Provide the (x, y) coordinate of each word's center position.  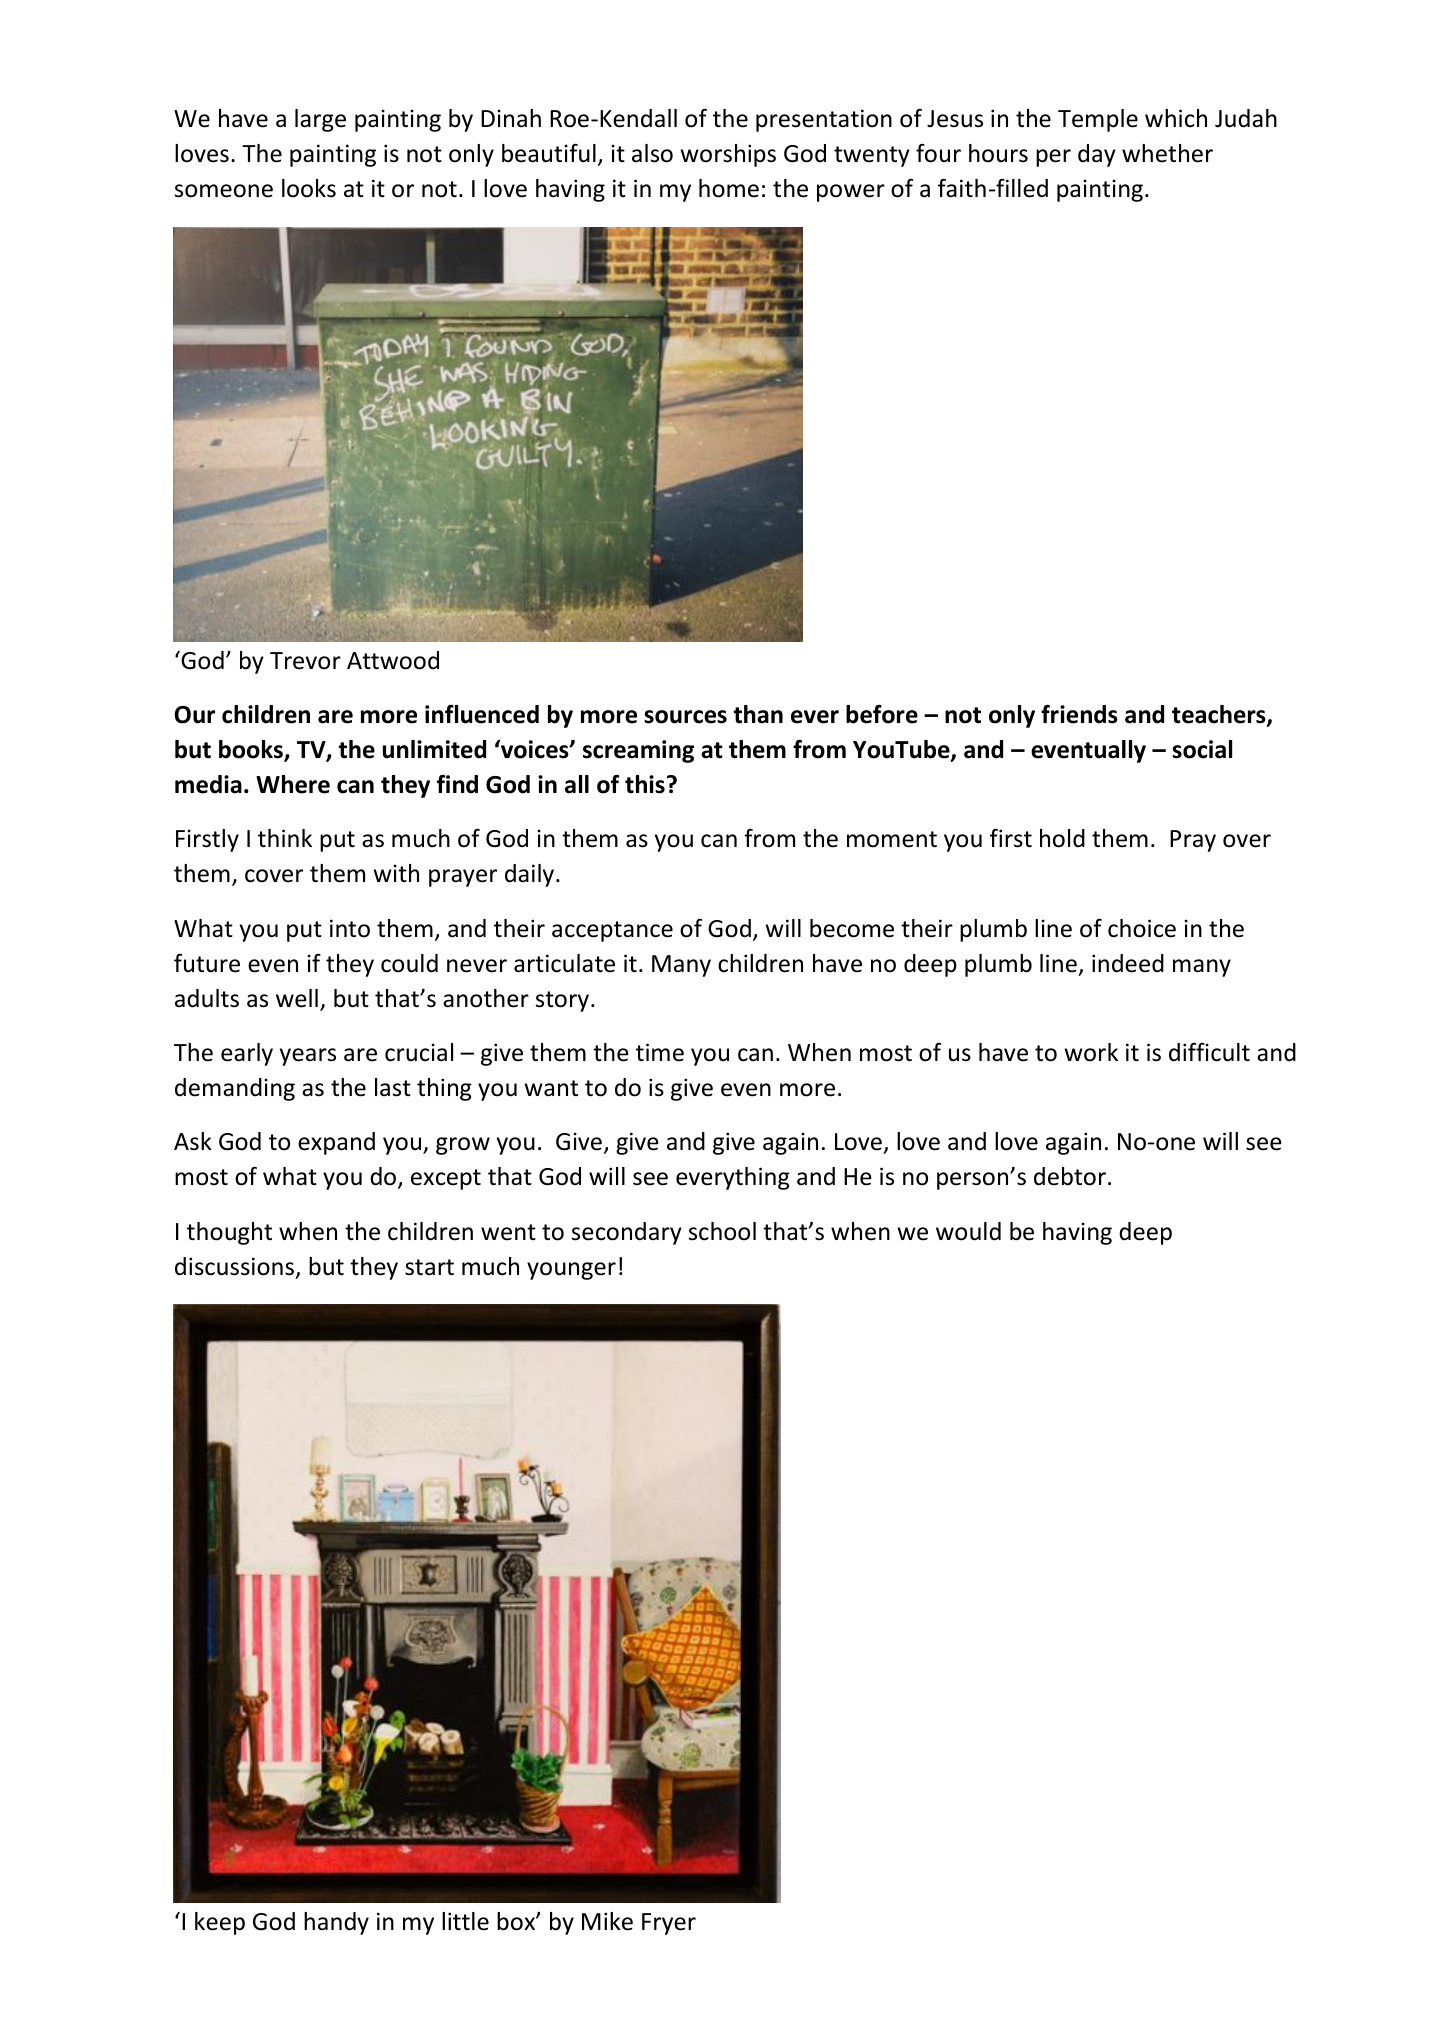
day (1097, 155)
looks (309, 188)
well (297, 998)
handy (336, 1923)
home (729, 188)
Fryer (669, 1924)
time (660, 1052)
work (1091, 1052)
